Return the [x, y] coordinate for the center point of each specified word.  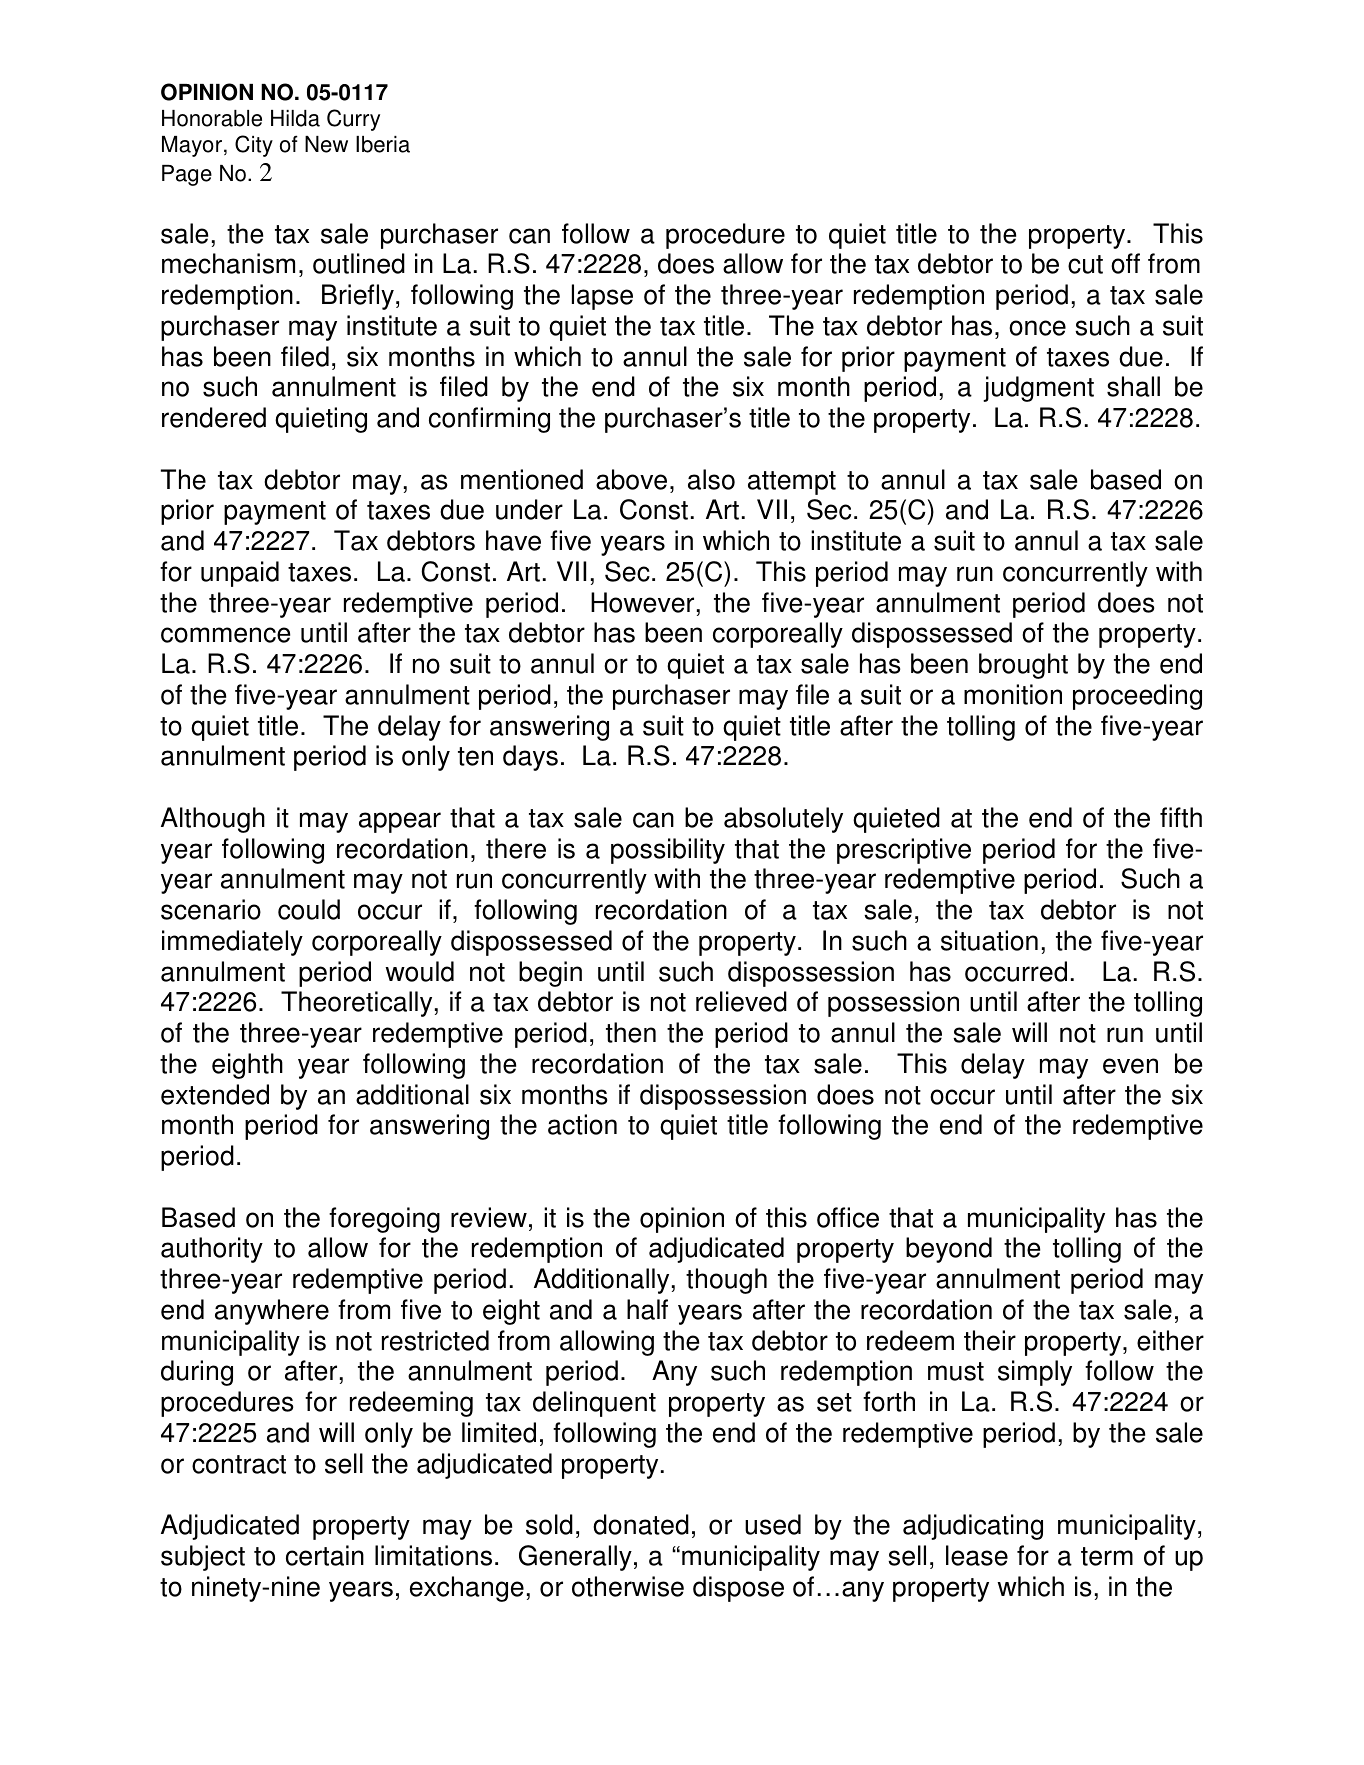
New [326, 144]
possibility [668, 851]
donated [641, 1524]
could [309, 909]
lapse [602, 297]
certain [325, 1555]
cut [1085, 264]
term [1107, 1556]
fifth [1181, 817]
